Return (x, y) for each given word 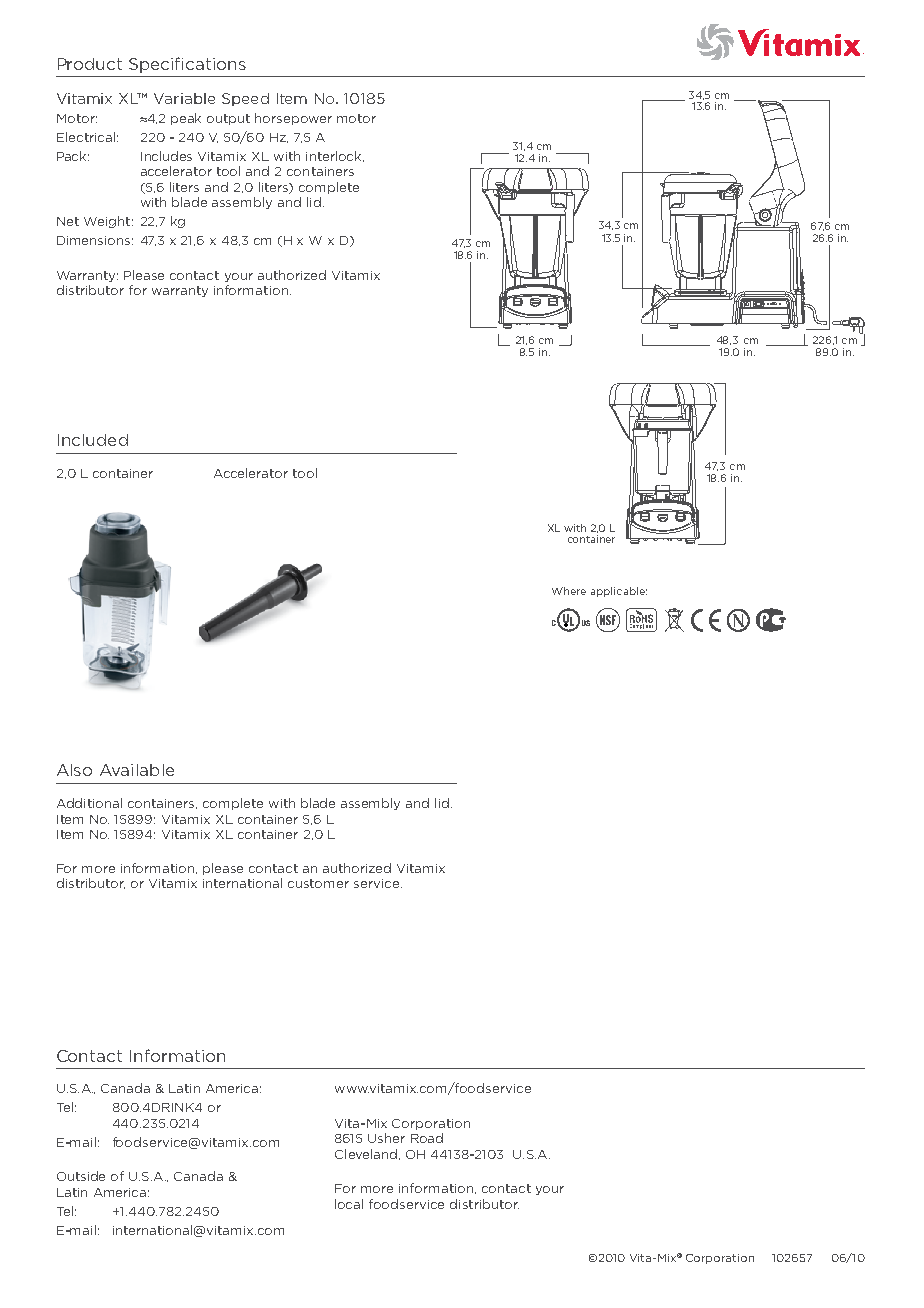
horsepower (293, 119)
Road (427, 1138)
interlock (335, 156)
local (349, 1204)
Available (137, 770)
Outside (81, 1176)
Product (90, 64)
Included (93, 440)
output (228, 119)
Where (569, 591)
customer (318, 883)
